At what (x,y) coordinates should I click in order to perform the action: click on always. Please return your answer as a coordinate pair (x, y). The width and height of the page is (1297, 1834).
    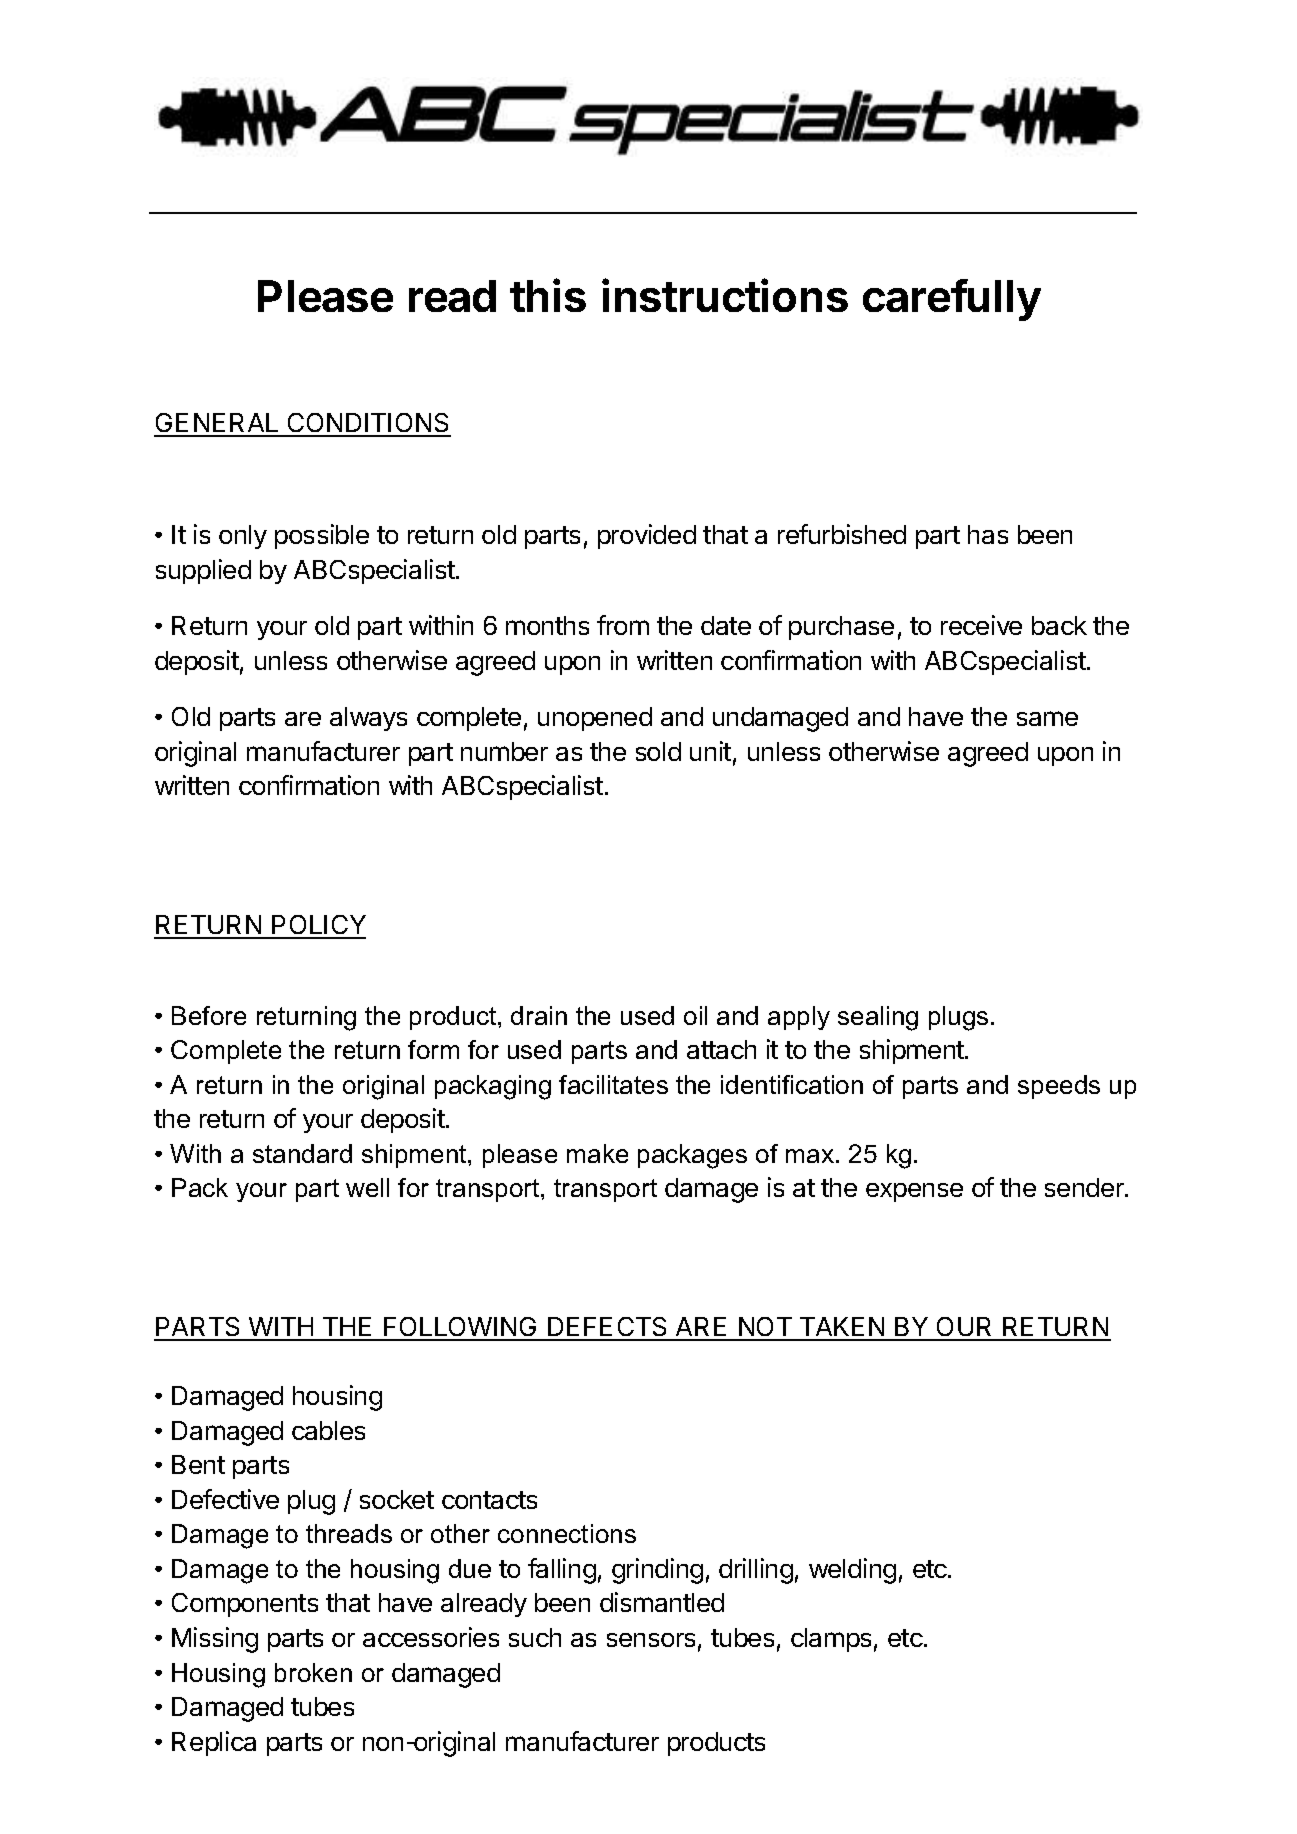
    Looking at the image, I should click on (368, 719).
